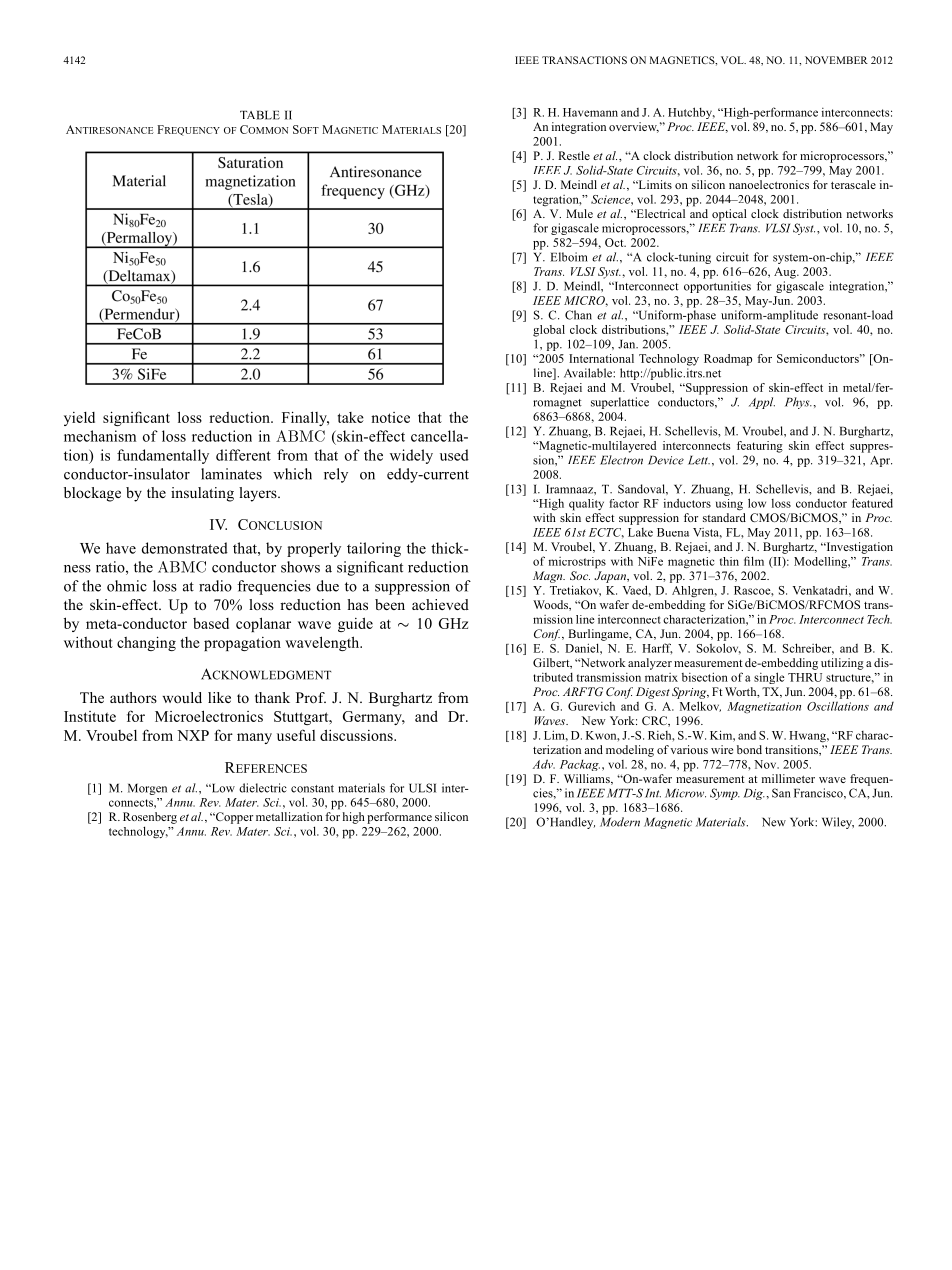 This document has width=952, height=1270. I want to click on using, so click(729, 505).
